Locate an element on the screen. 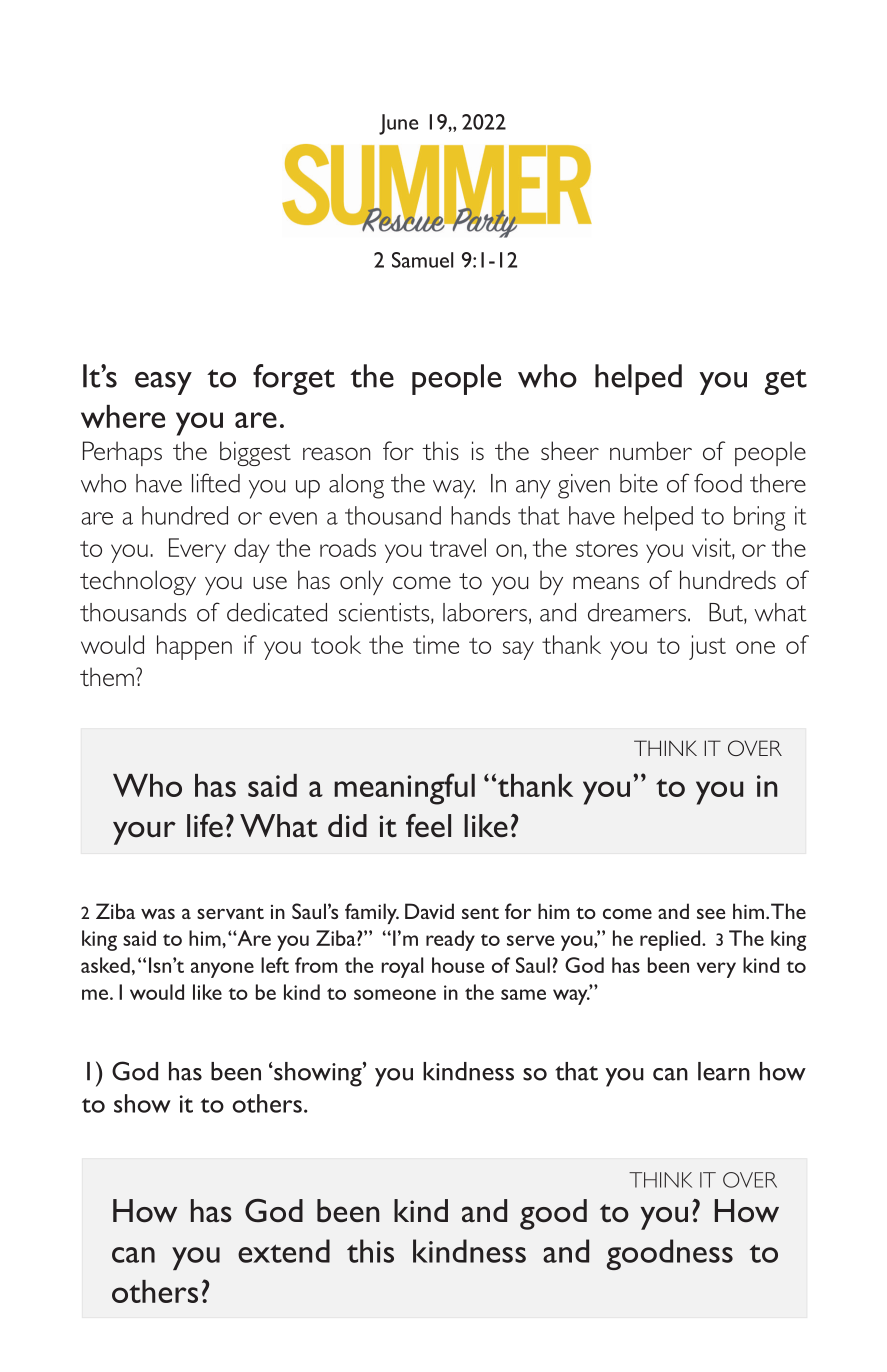  happen is located at coordinates (194, 647).
